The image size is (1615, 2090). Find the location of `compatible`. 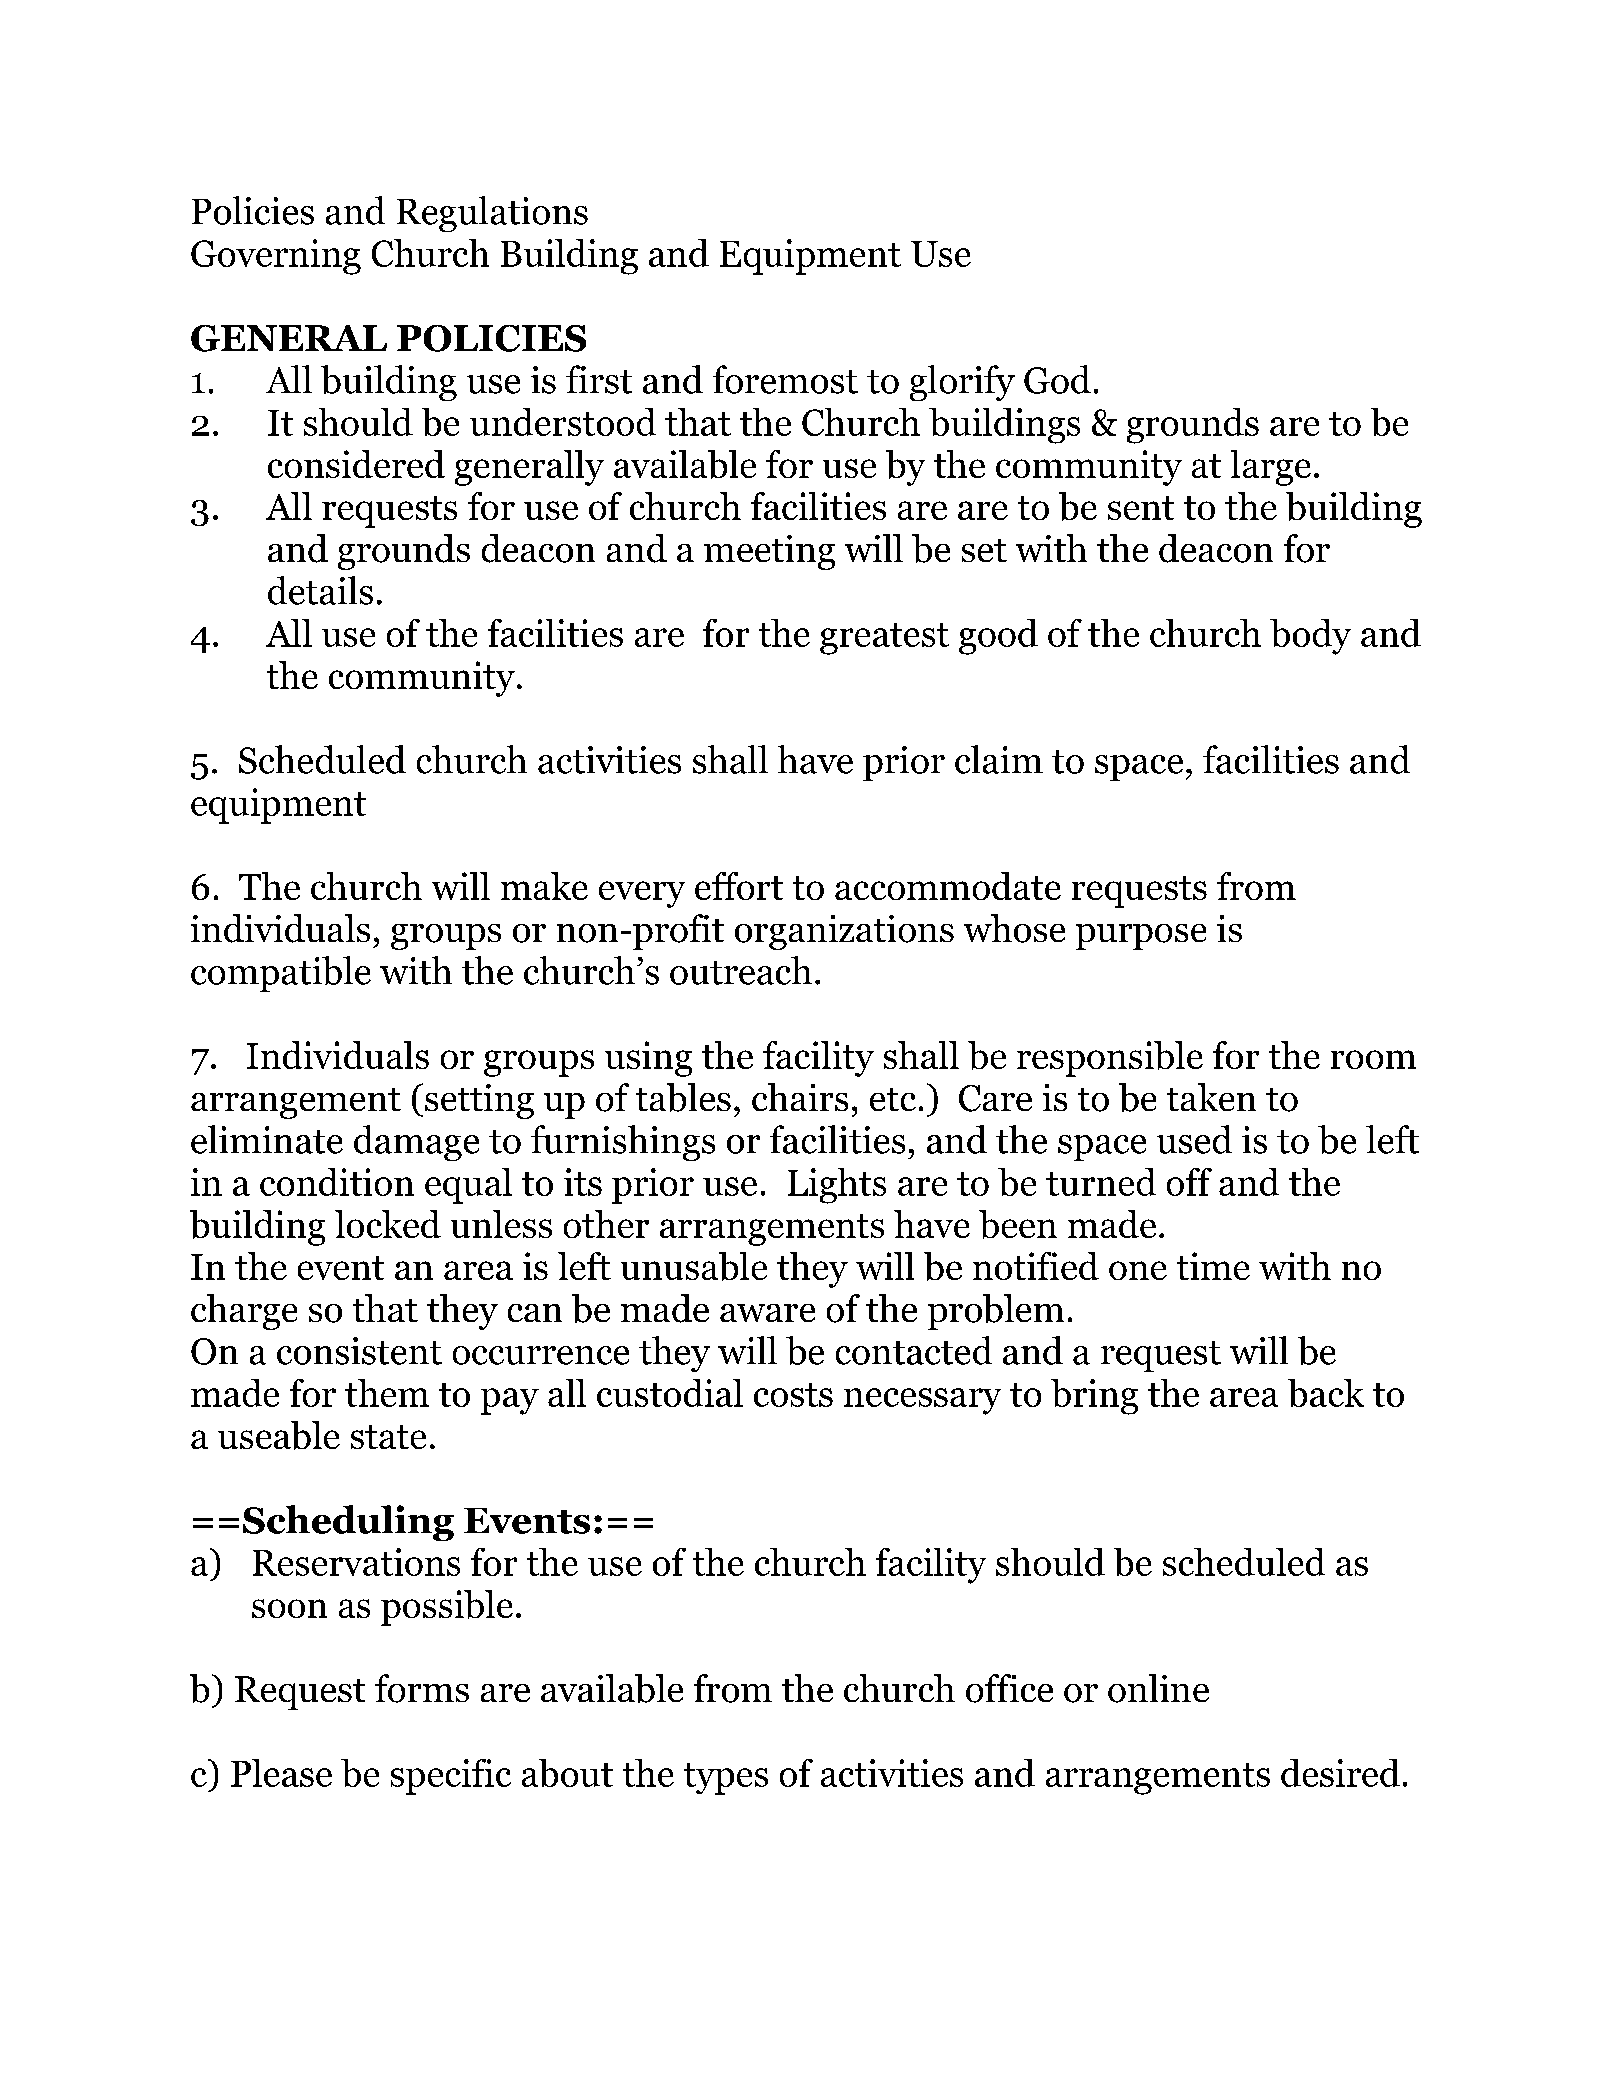

compatible is located at coordinates (281, 974).
